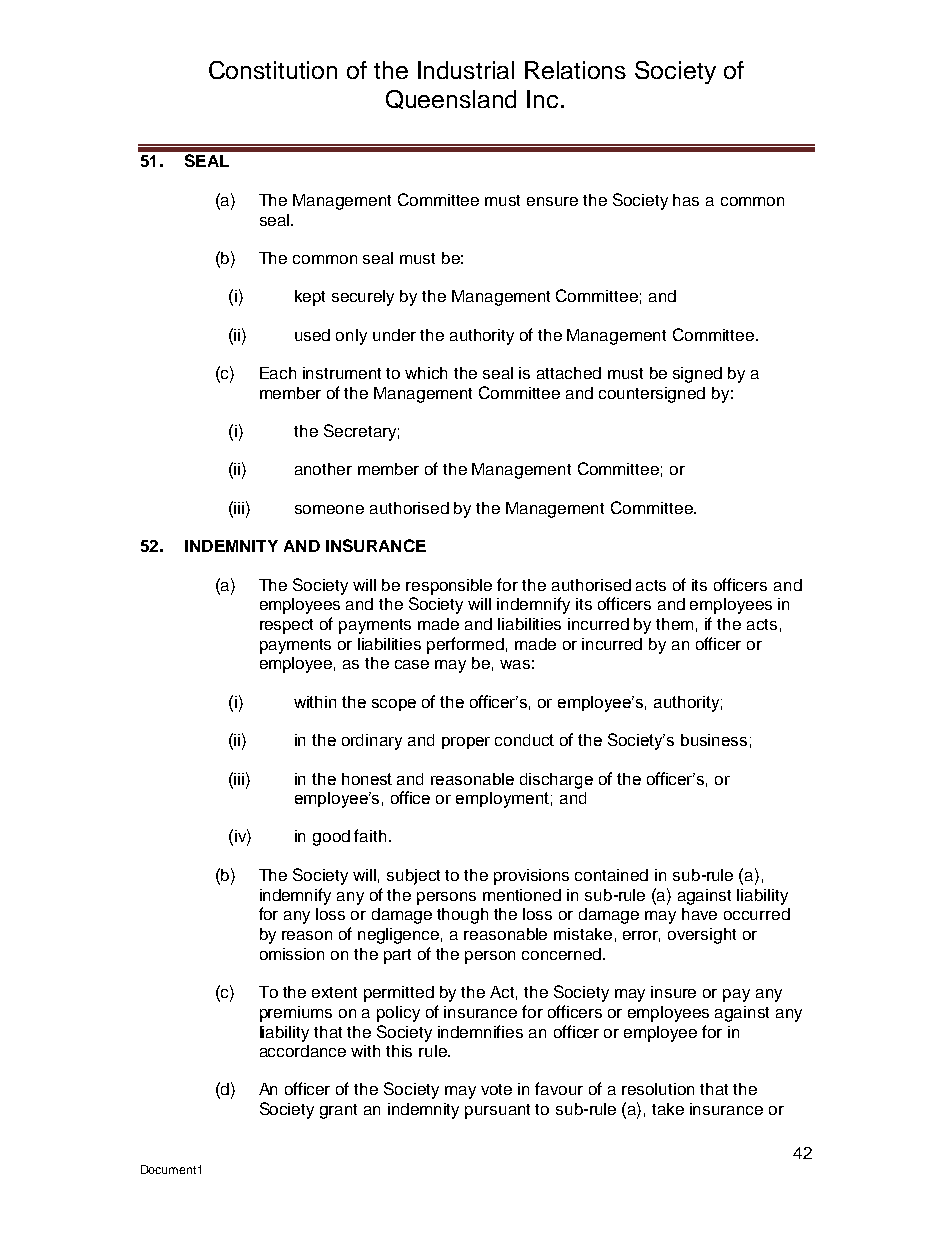 The width and height of the image is (952, 1233). What do you see at coordinates (714, 740) in the image?
I see `business` at bounding box center [714, 740].
